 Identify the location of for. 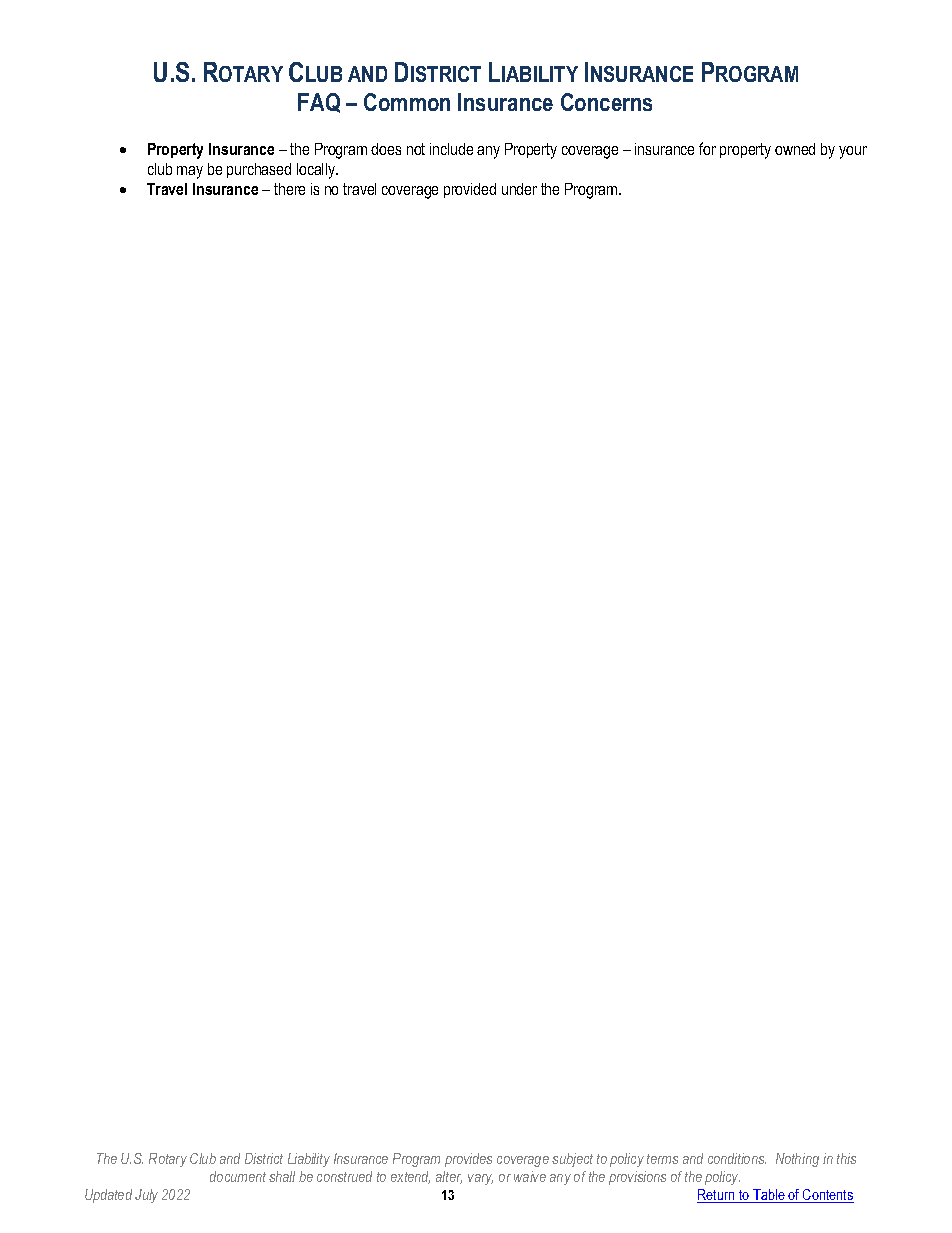
(707, 148).
